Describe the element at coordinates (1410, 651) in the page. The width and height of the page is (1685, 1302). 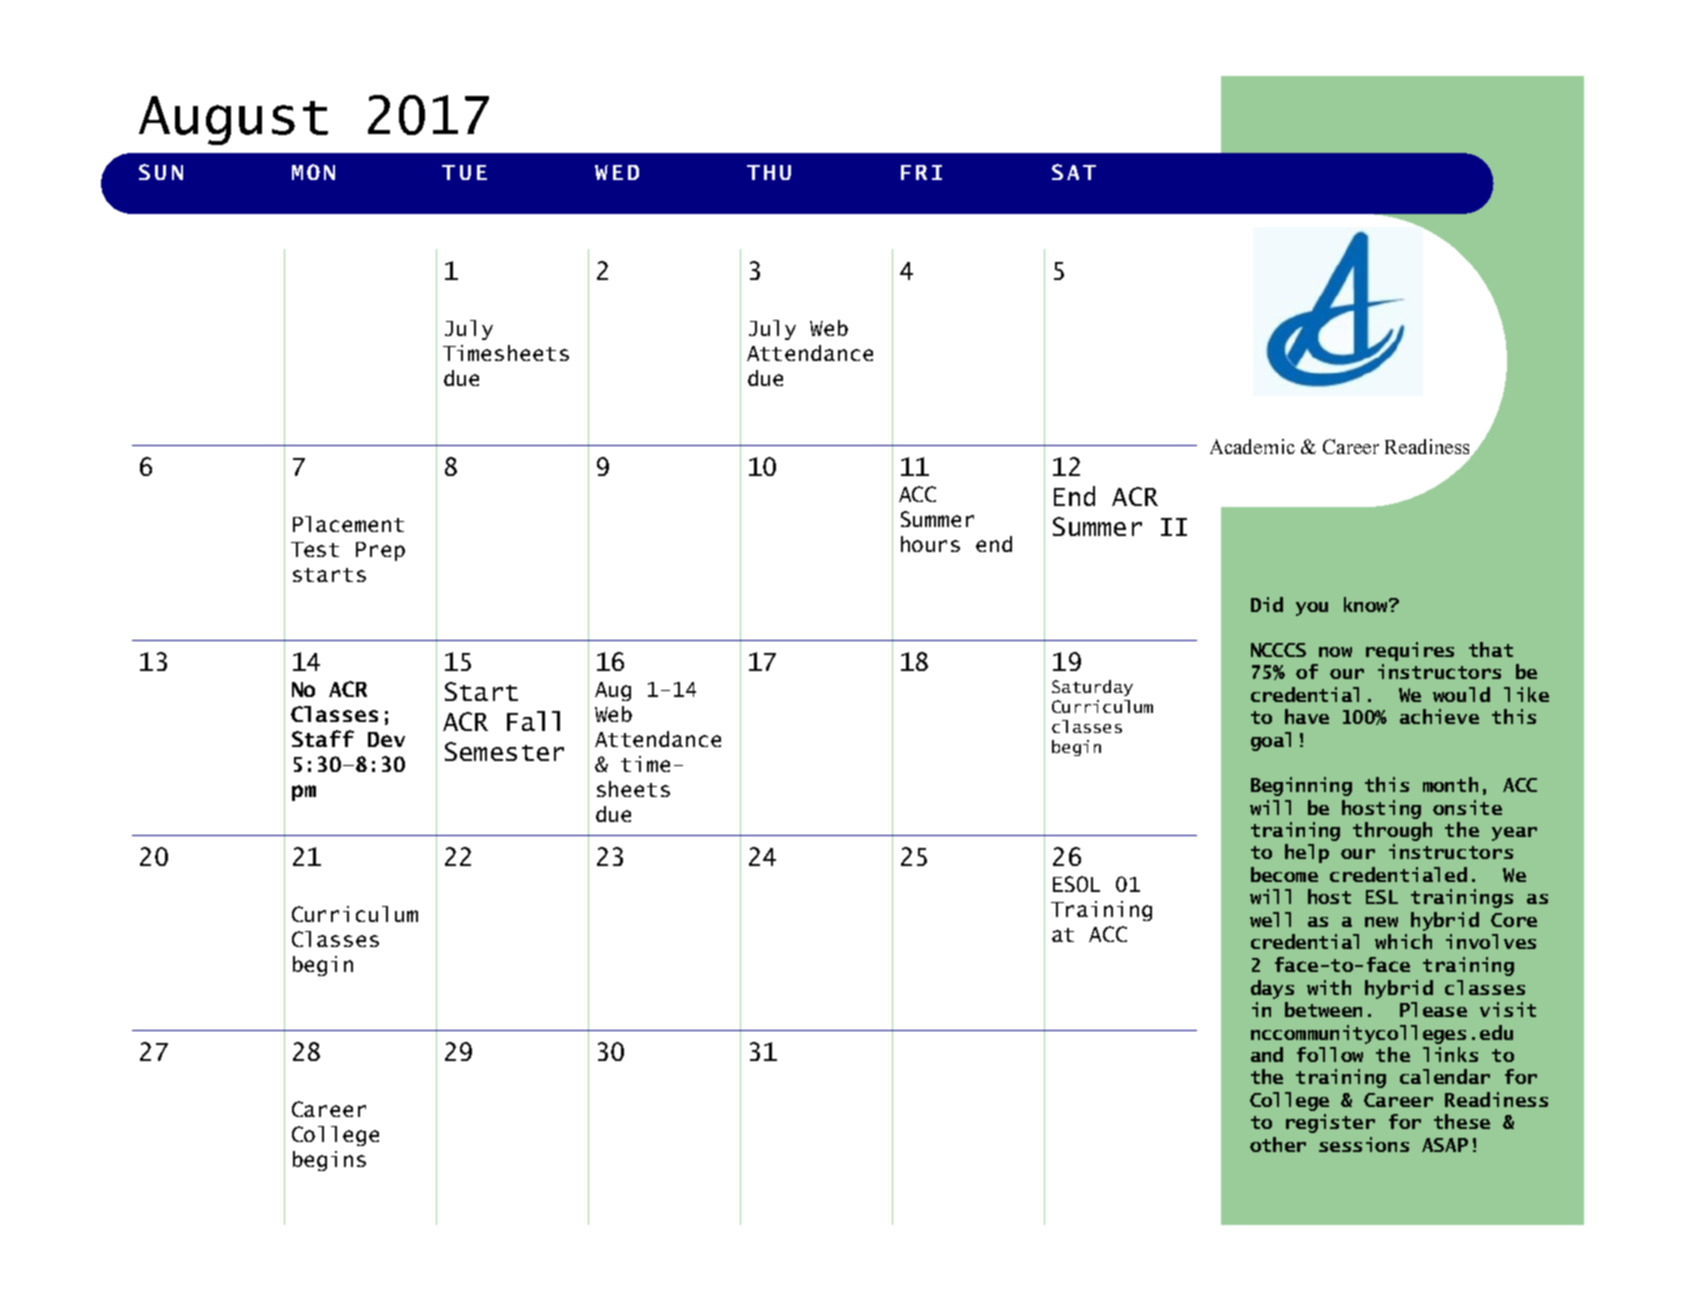
I see `requires` at that location.
